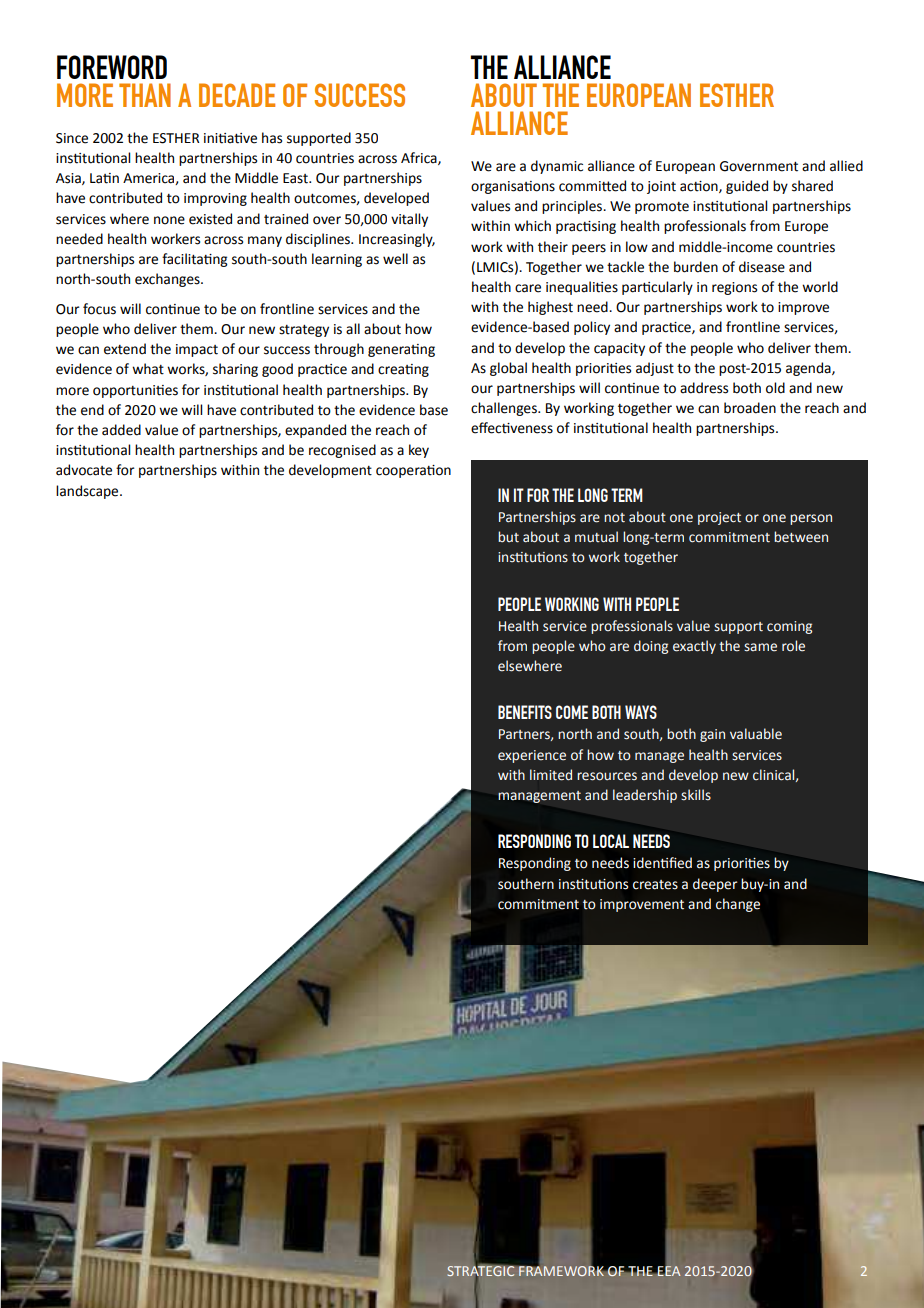 Image resolution: width=924 pixels, height=1308 pixels. I want to click on limited, so click(551, 775).
